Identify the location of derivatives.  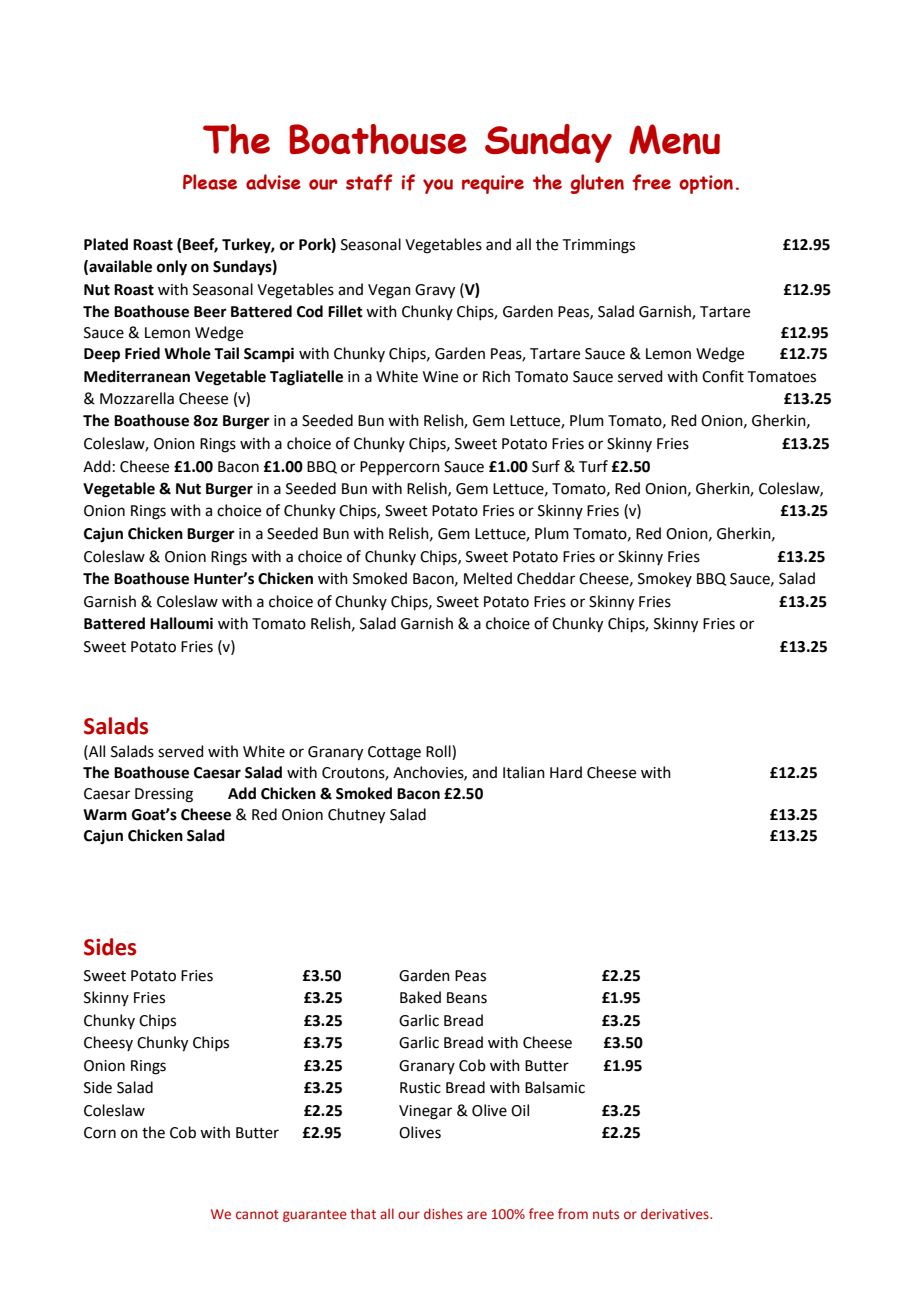
(676, 1213).
